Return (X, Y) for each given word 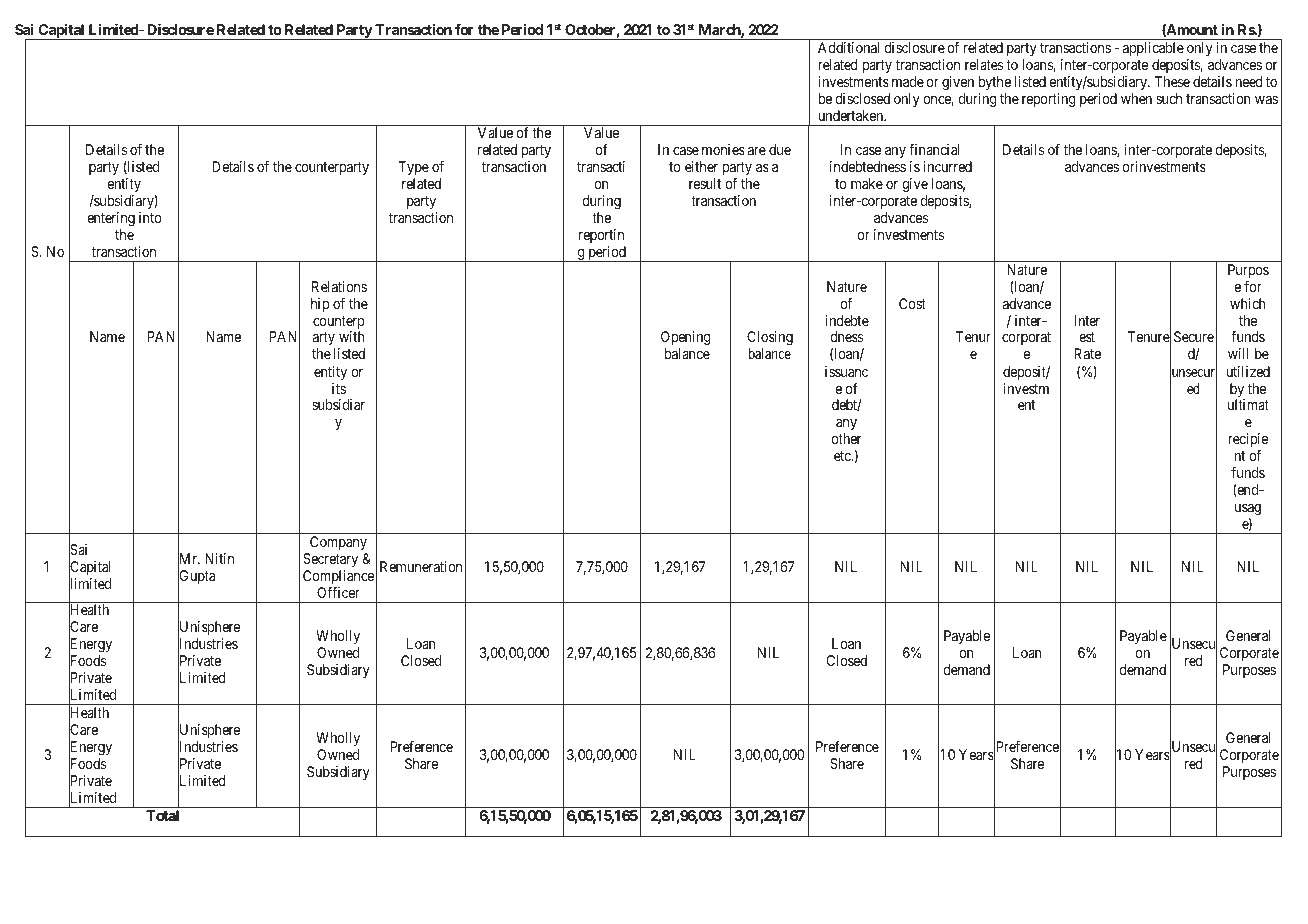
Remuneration (421, 566)
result (705, 183)
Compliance (338, 577)
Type (413, 168)
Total (162, 815)
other (846, 438)
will (1238, 353)
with (352, 336)
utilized (1248, 371)
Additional (848, 47)
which (1248, 303)
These (1172, 81)
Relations (339, 286)
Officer (338, 592)
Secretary (330, 560)
